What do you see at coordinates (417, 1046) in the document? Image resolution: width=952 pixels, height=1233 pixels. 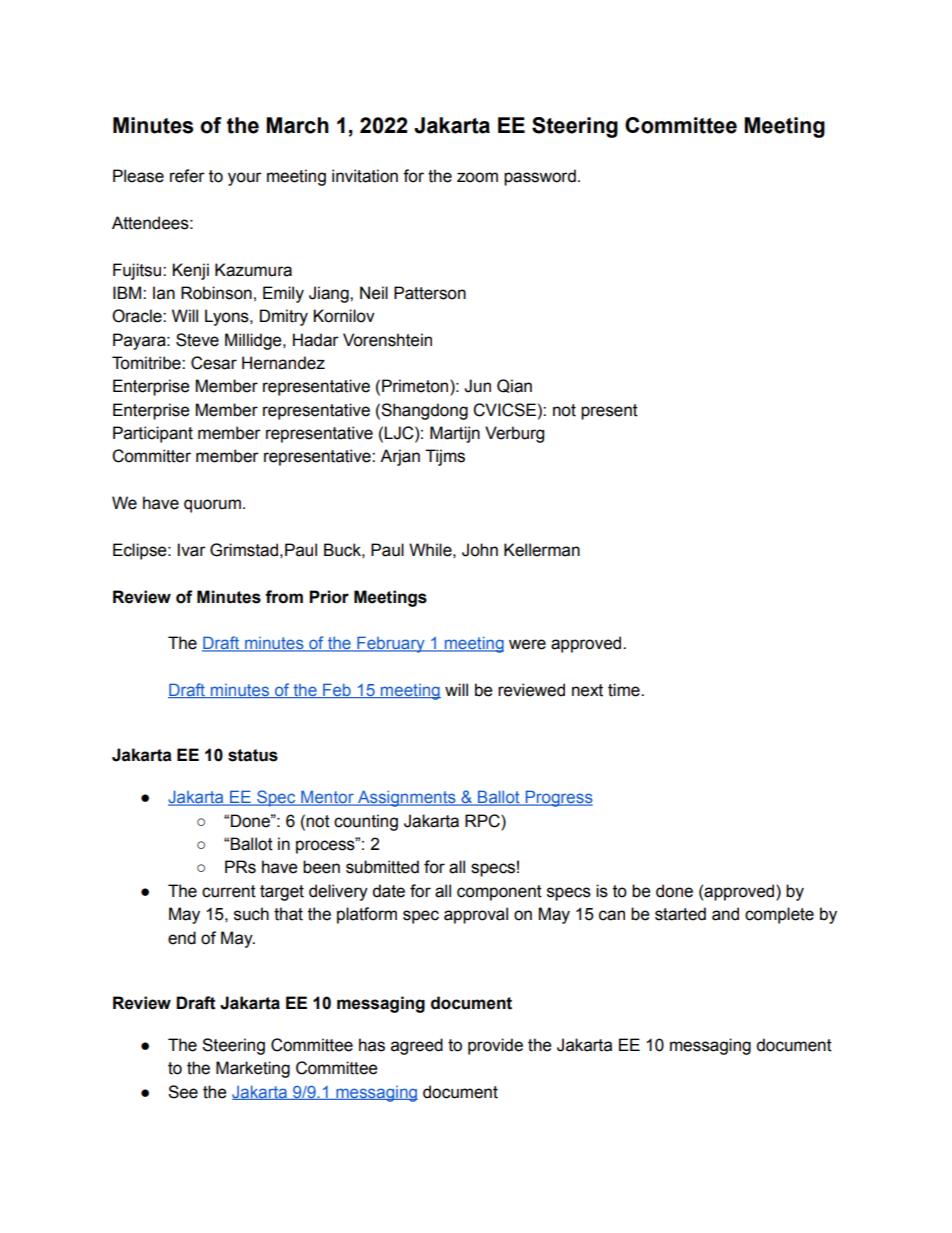 I see `agreed` at bounding box center [417, 1046].
